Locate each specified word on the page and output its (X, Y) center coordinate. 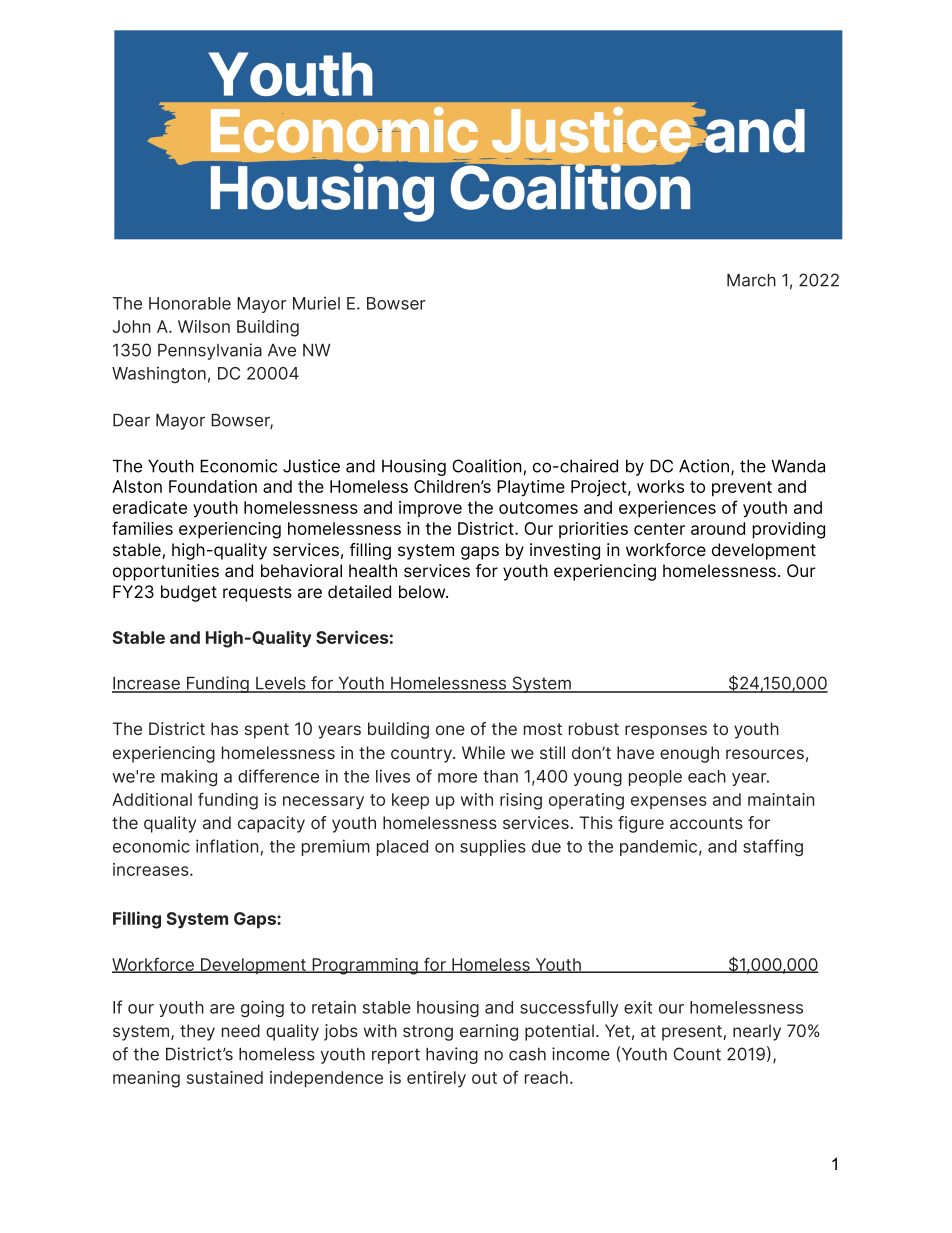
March (751, 280)
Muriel (316, 303)
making (189, 778)
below (423, 591)
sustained (225, 1077)
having (452, 1055)
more (457, 778)
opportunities (166, 572)
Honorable (190, 303)
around (718, 528)
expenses (669, 802)
